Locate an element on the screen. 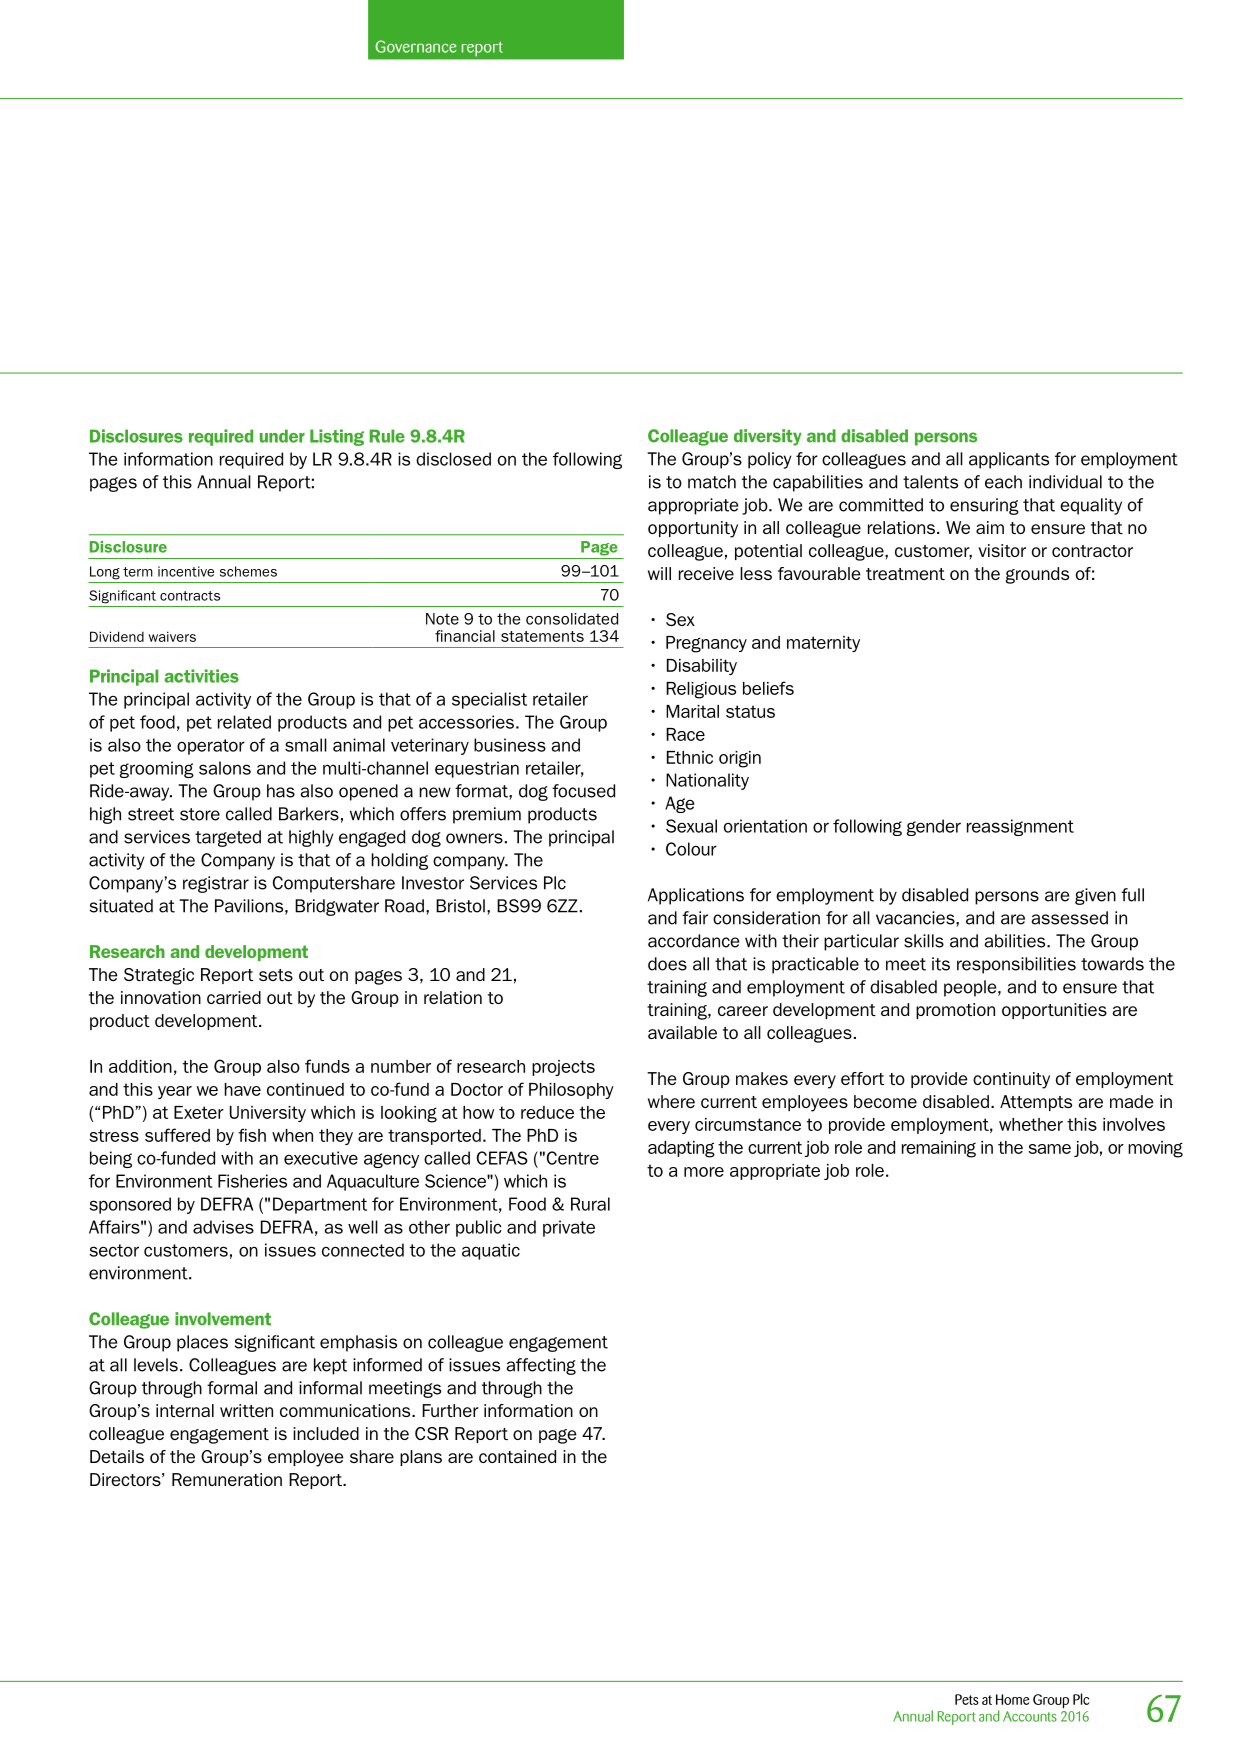  contained is located at coordinates (517, 1456).
